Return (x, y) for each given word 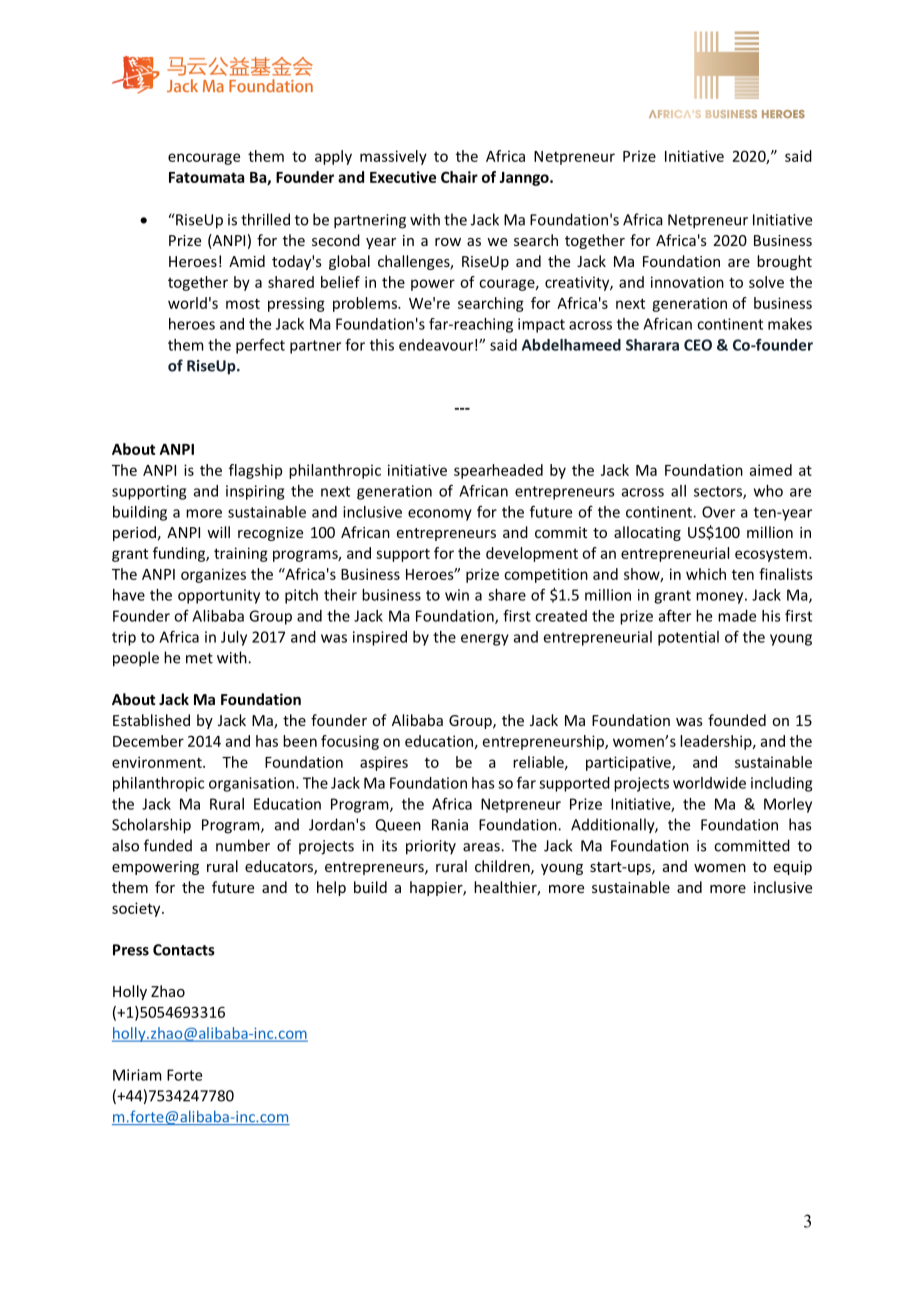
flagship (255, 471)
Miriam (137, 1075)
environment (158, 762)
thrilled (265, 219)
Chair (459, 177)
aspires (384, 763)
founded (737, 720)
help (331, 888)
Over (718, 512)
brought (784, 262)
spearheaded (498, 471)
